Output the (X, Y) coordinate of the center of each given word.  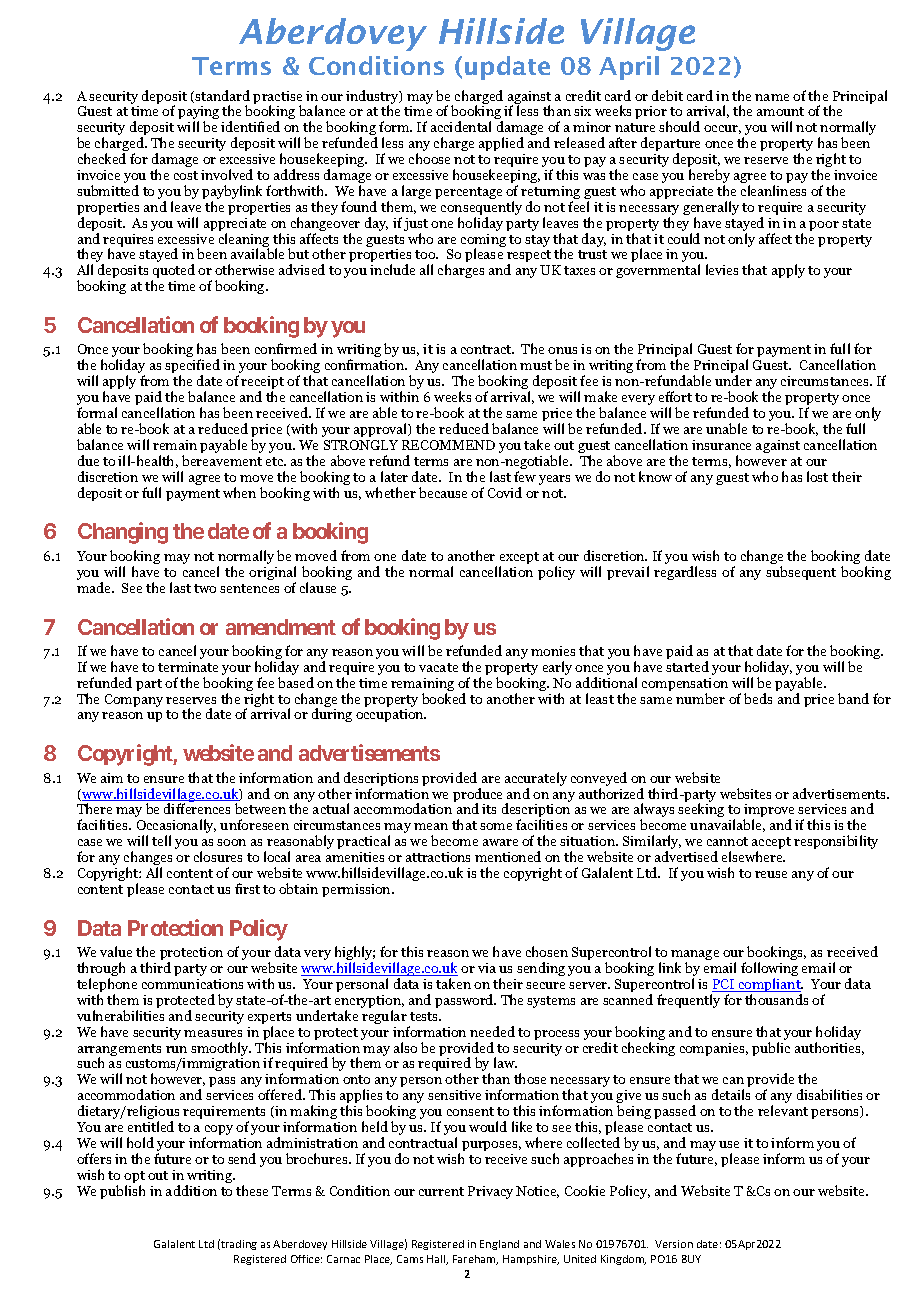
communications (192, 984)
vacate (438, 667)
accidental (461, 126)
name (772, 97)
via (487, 968)
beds (758, 698)
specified (192, 367)
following (769, 970)
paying (198, 114)
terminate (188, 667)
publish (122, 1192)
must (536, 365)
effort (675, 396)
